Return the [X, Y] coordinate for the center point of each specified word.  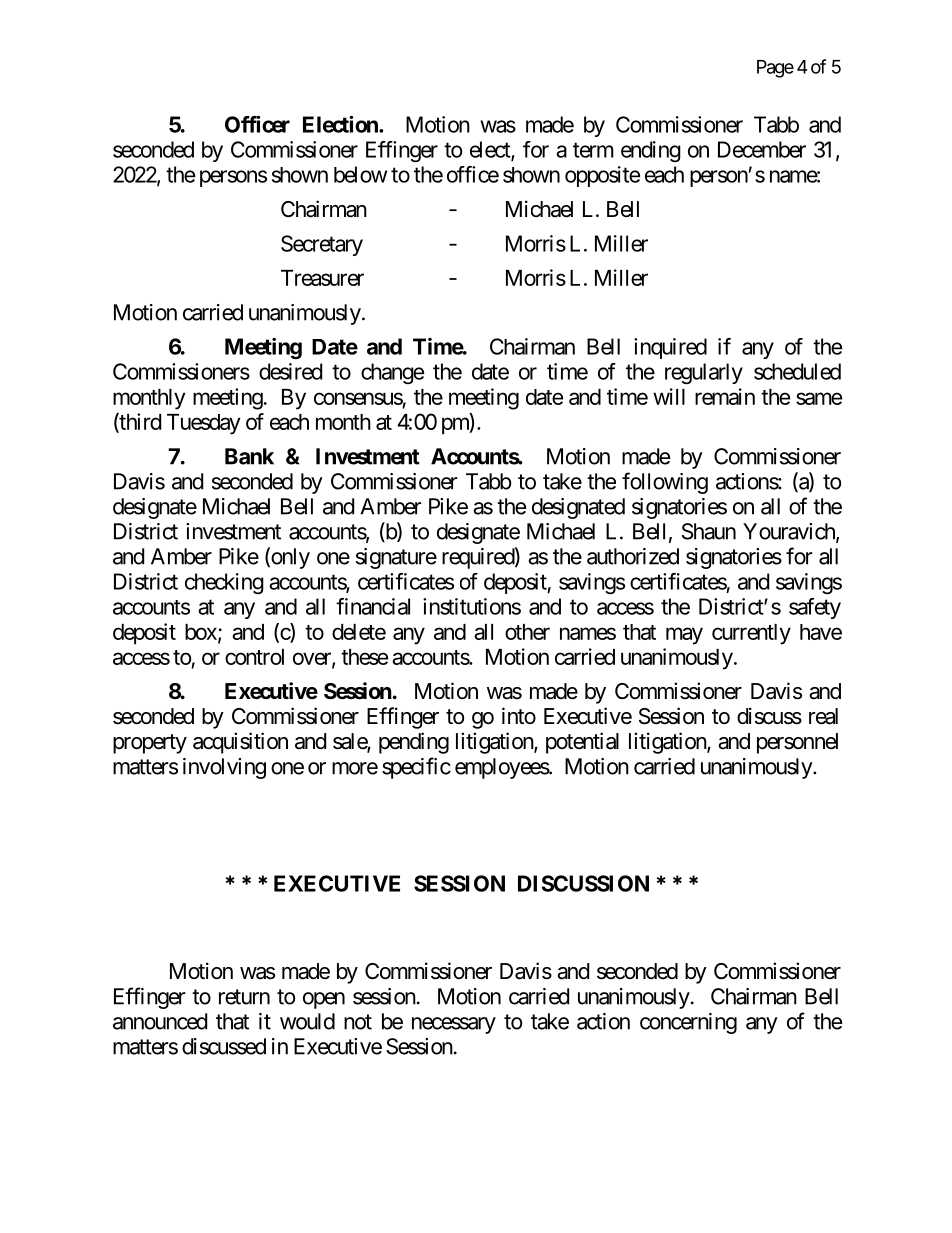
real [823, 716]
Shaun [709, 531]
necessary [454, 1025]
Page [775, 69]
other [527, 632]
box [202, 633]
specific [416, 768]
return [244, 997]
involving [224, 768]
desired [290, 371]
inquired [670, 348]
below [360, 174]
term [593, 150]
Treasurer [322, 278]
